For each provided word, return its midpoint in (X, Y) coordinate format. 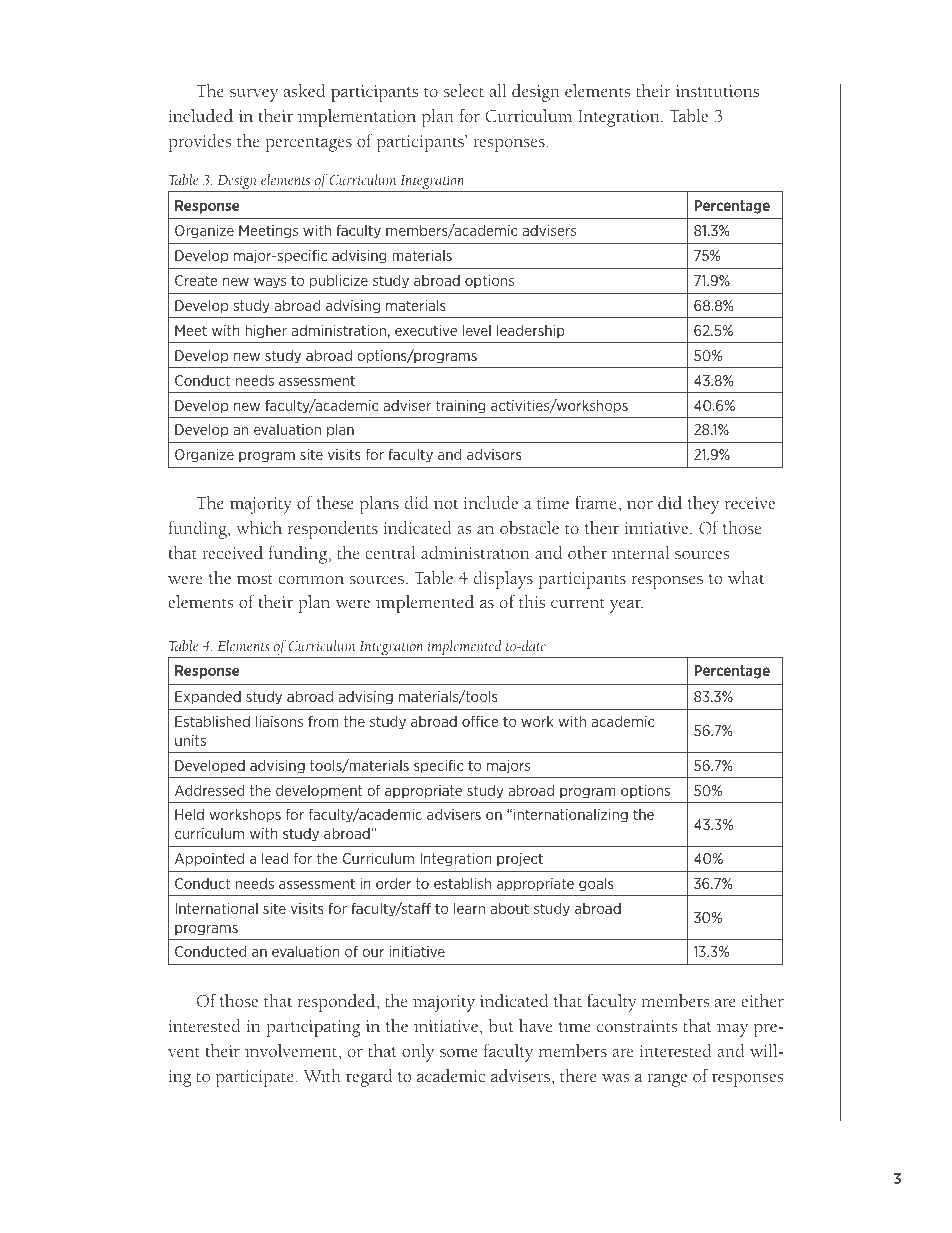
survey (254, 95)
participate (255, 1078)
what (746, 578)
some (459, 1053)
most (255, 579)
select (464, 91)
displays (503, 580)
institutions (717, 91)
